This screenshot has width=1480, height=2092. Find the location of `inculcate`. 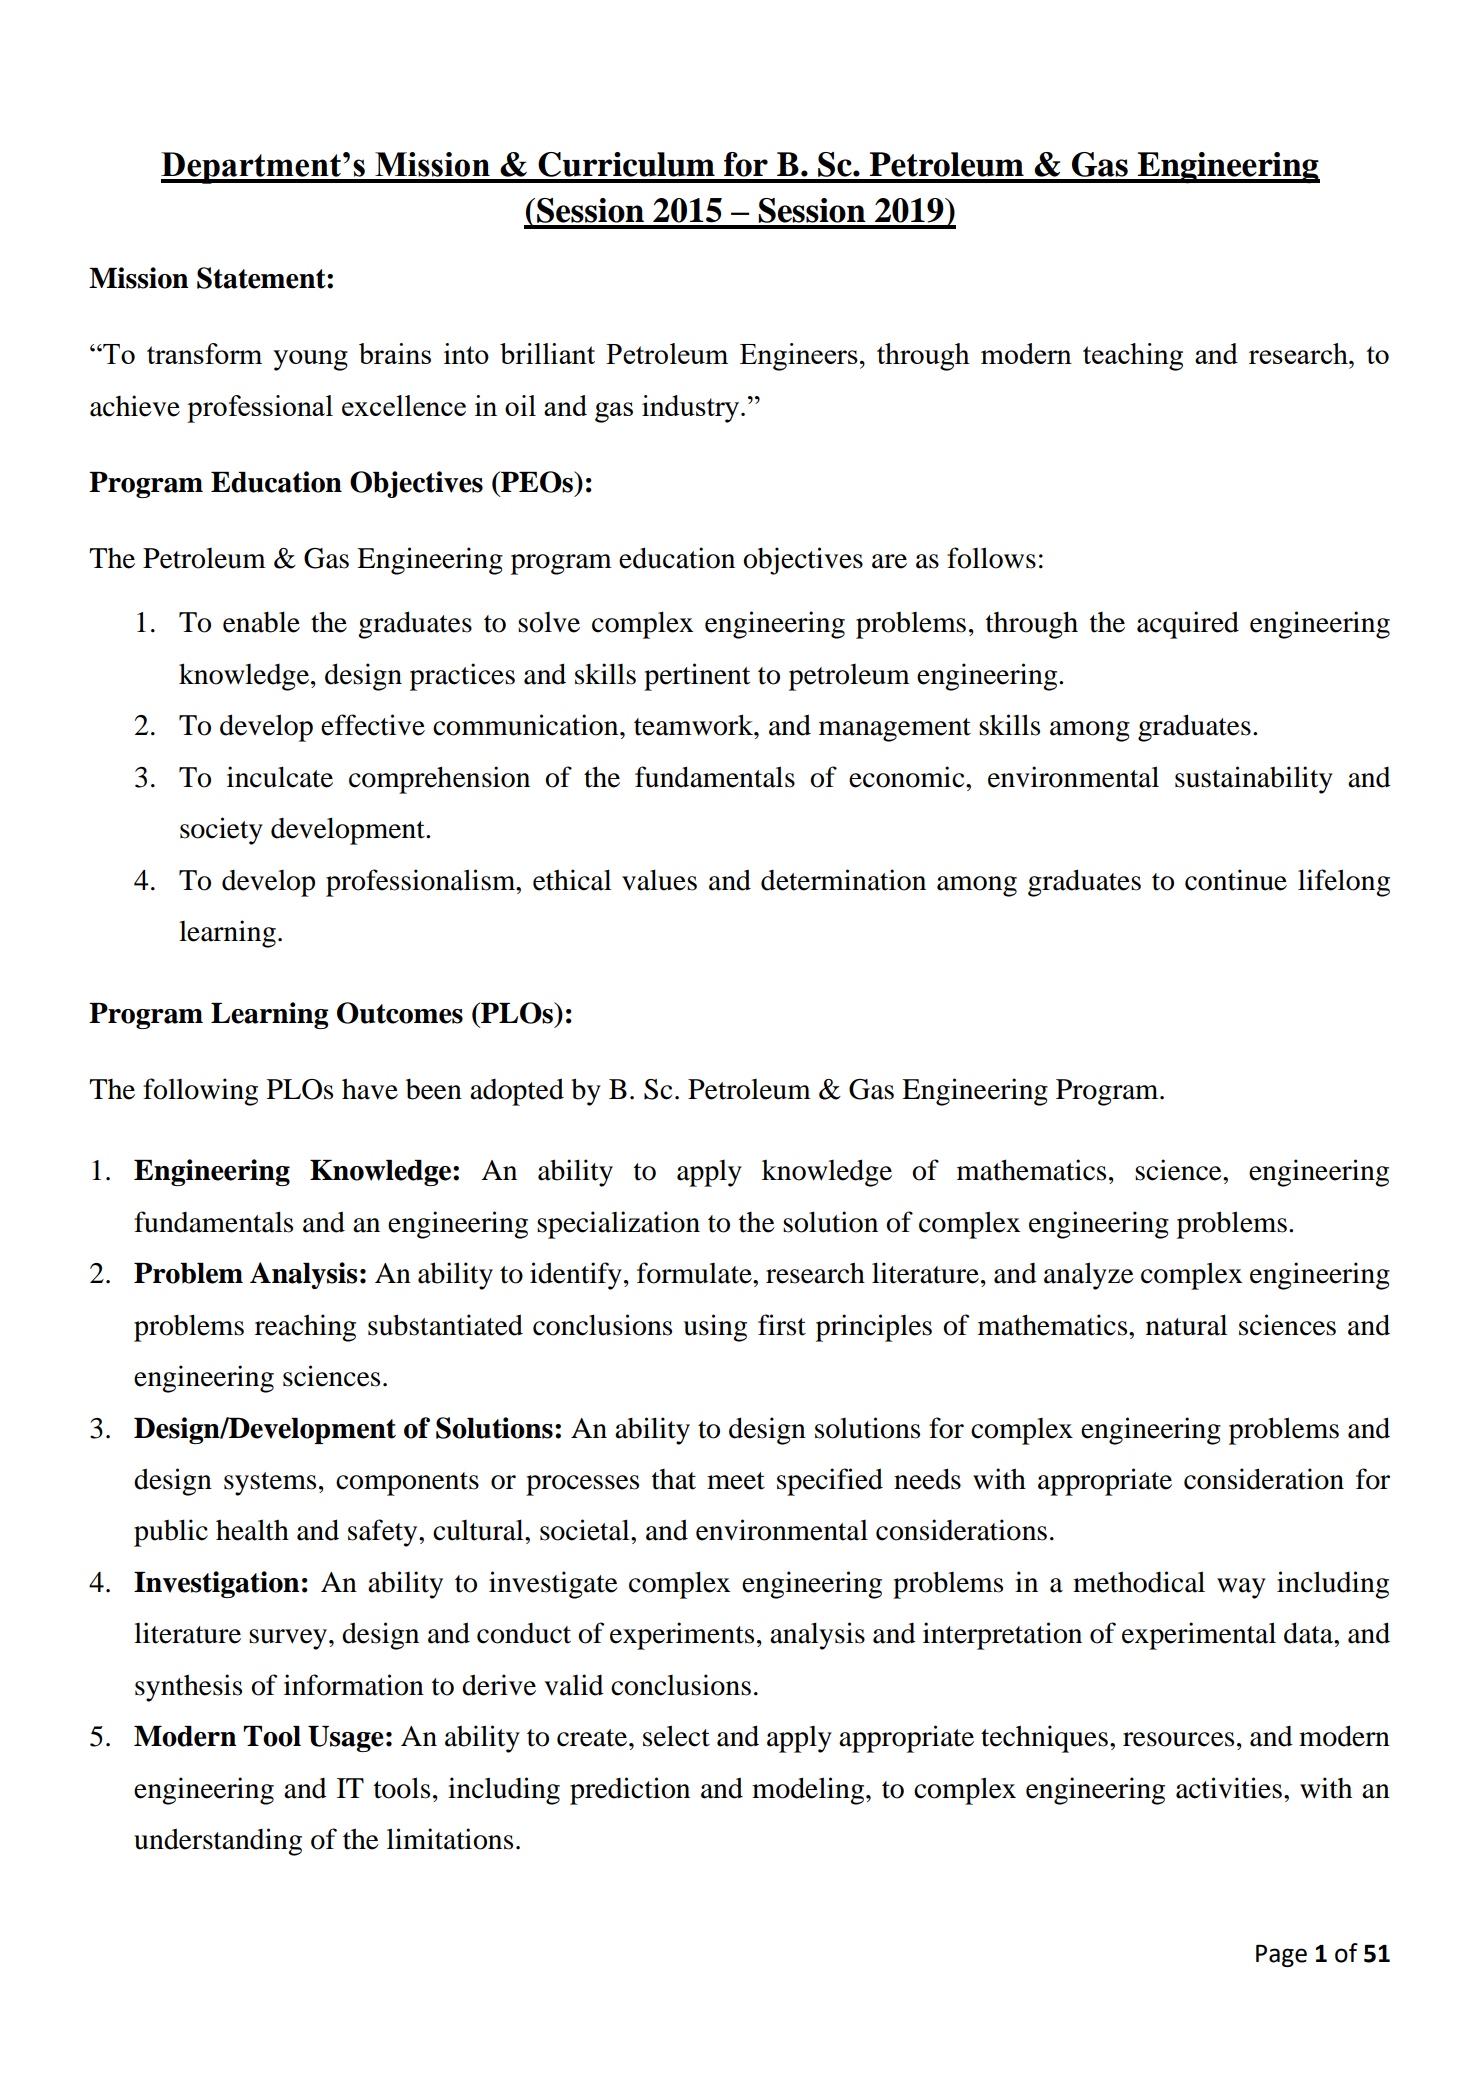

inculcate is located at coordinates (280, 777).
